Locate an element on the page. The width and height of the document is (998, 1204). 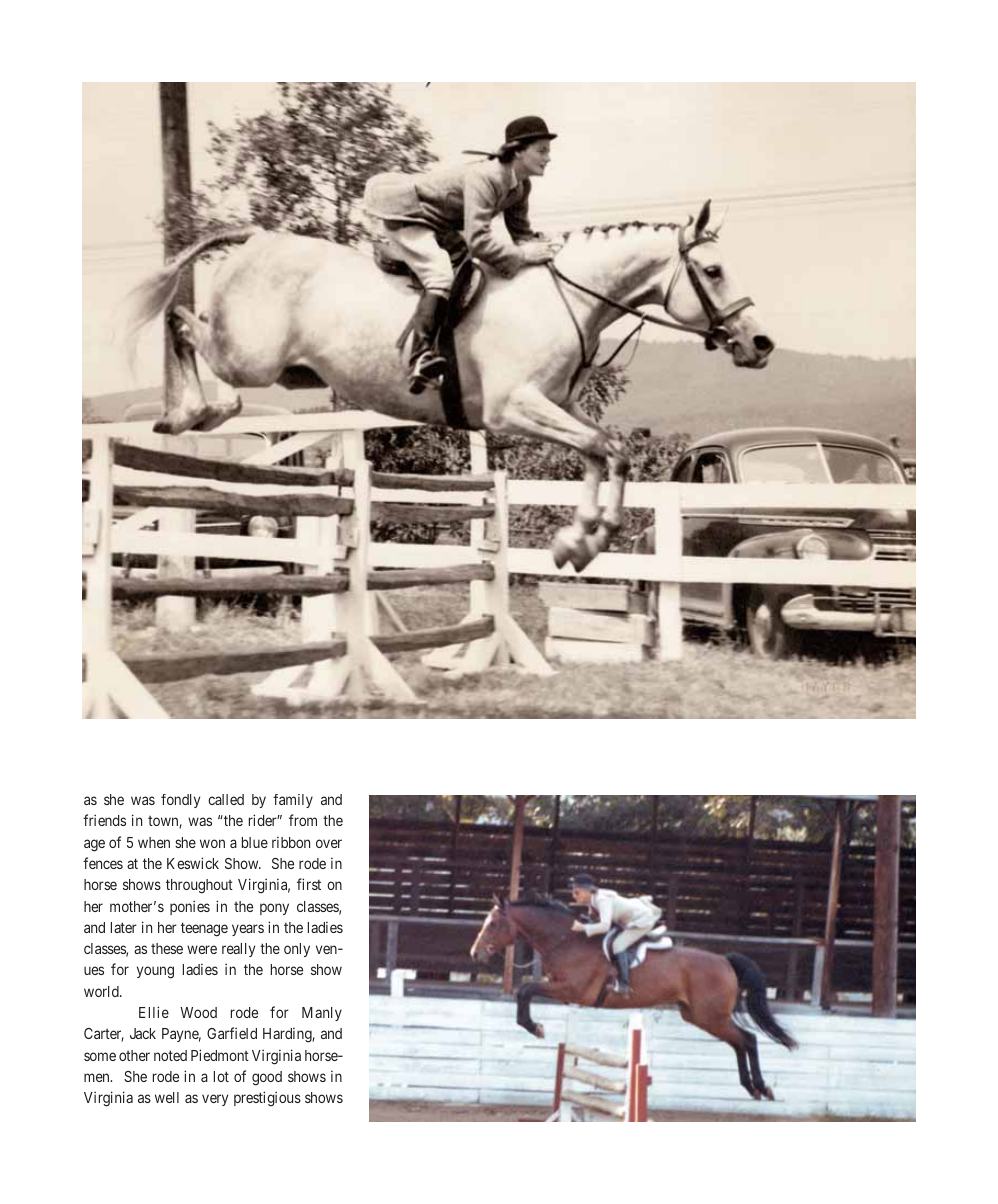
fondly is located at coordinates (180, 801).
